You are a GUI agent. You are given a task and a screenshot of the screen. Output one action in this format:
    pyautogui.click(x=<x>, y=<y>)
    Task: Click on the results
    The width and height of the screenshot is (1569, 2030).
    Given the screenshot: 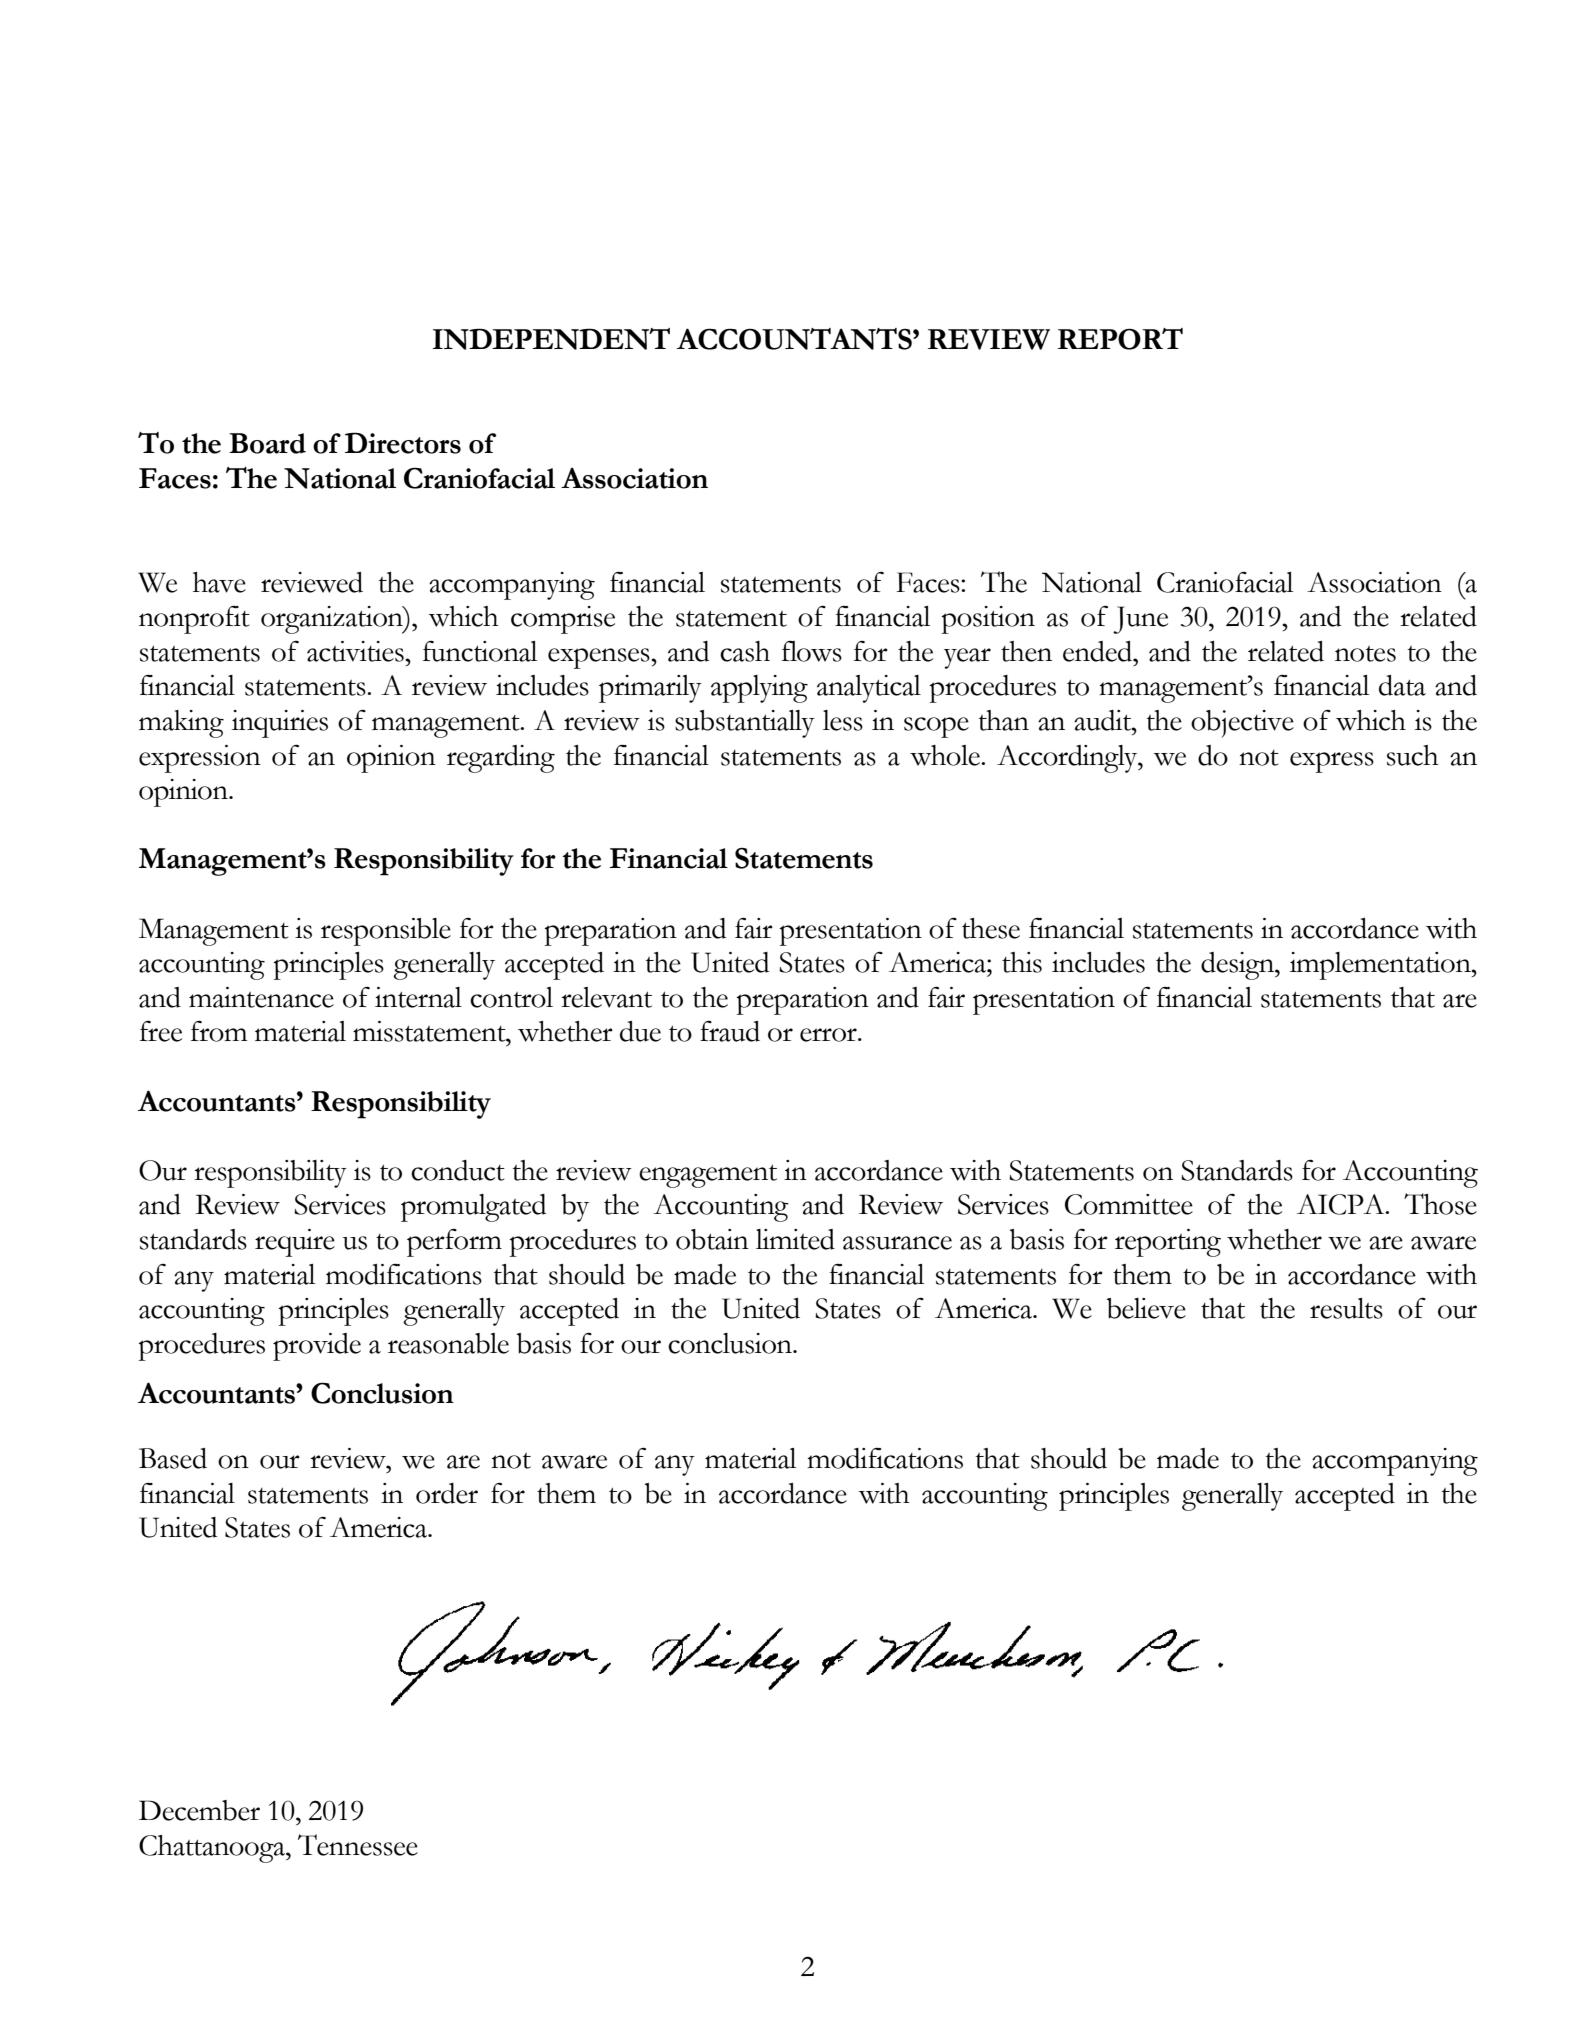 What is the action you would take?
    pyautogui.click(x=1346, y=1308)
